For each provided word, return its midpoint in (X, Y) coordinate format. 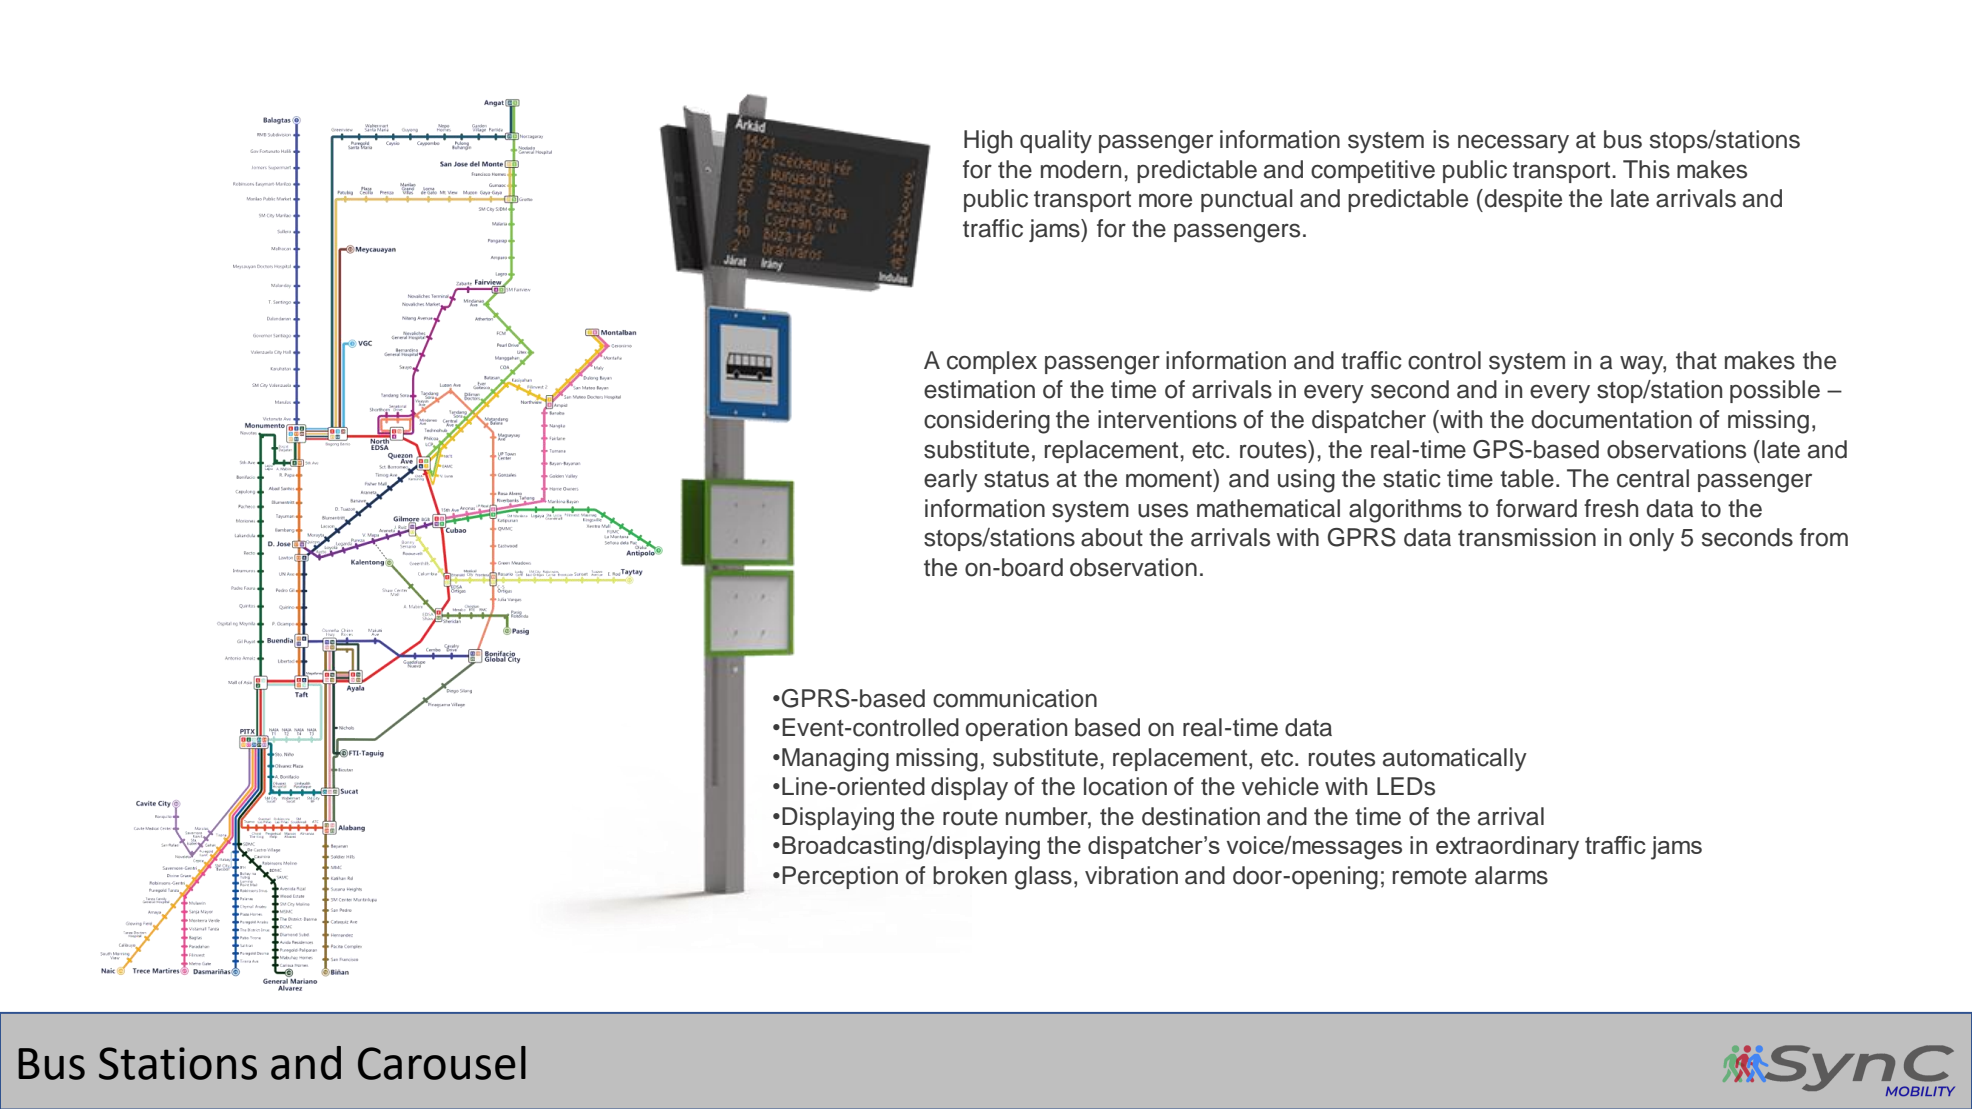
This (1646, 169)
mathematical (1268, 508)
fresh (1611, 508)
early (951, 481)
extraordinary (1507, 848)
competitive (1373, 171)
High (988, 142)
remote (1430, 876)
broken (970, 875)
